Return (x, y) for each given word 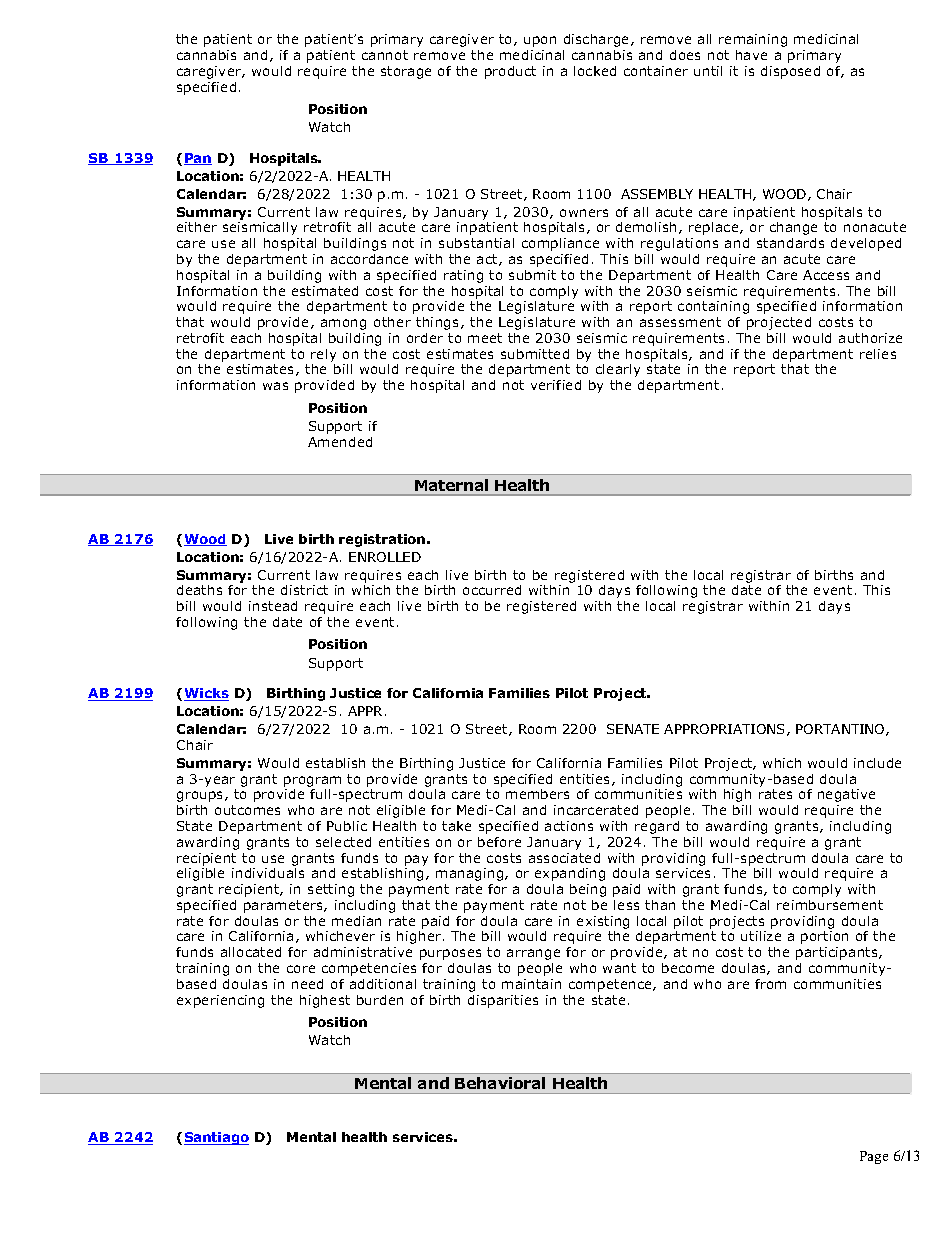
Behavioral (500, 1083)
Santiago (216, 1138)
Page (874, 1157)
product (510, 72)
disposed (790, 72)
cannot (385, 55)
